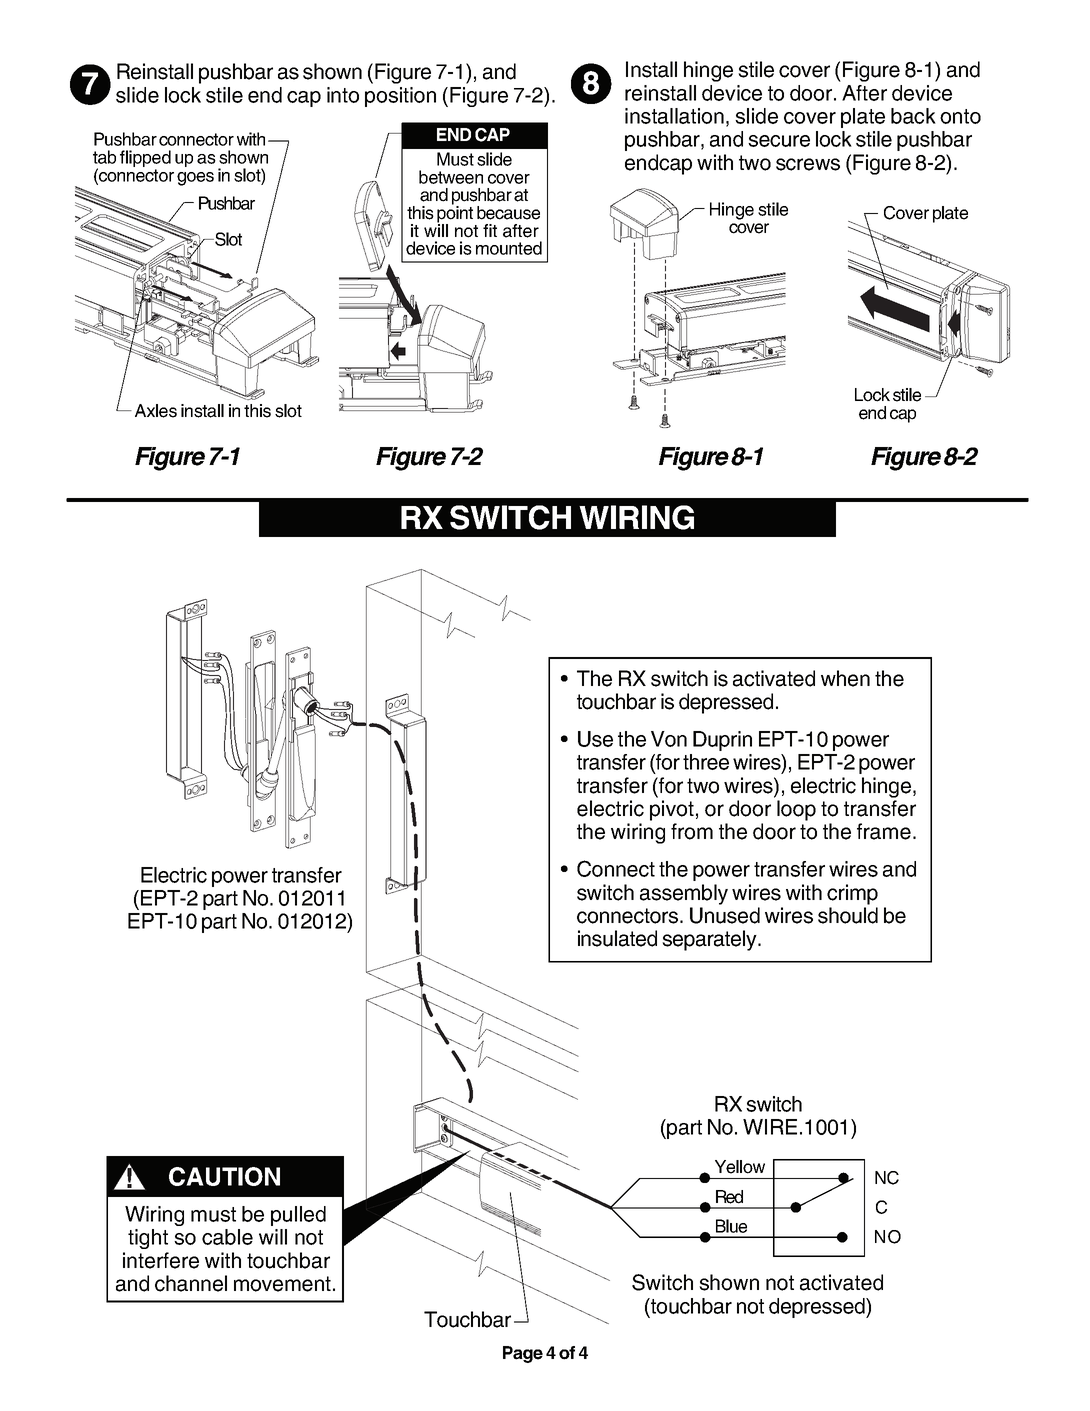 This document has width=1090, height=1411. What do you see at coordinates (845, 678) in the document?
I see `when` at bounding box center [845, 678].
